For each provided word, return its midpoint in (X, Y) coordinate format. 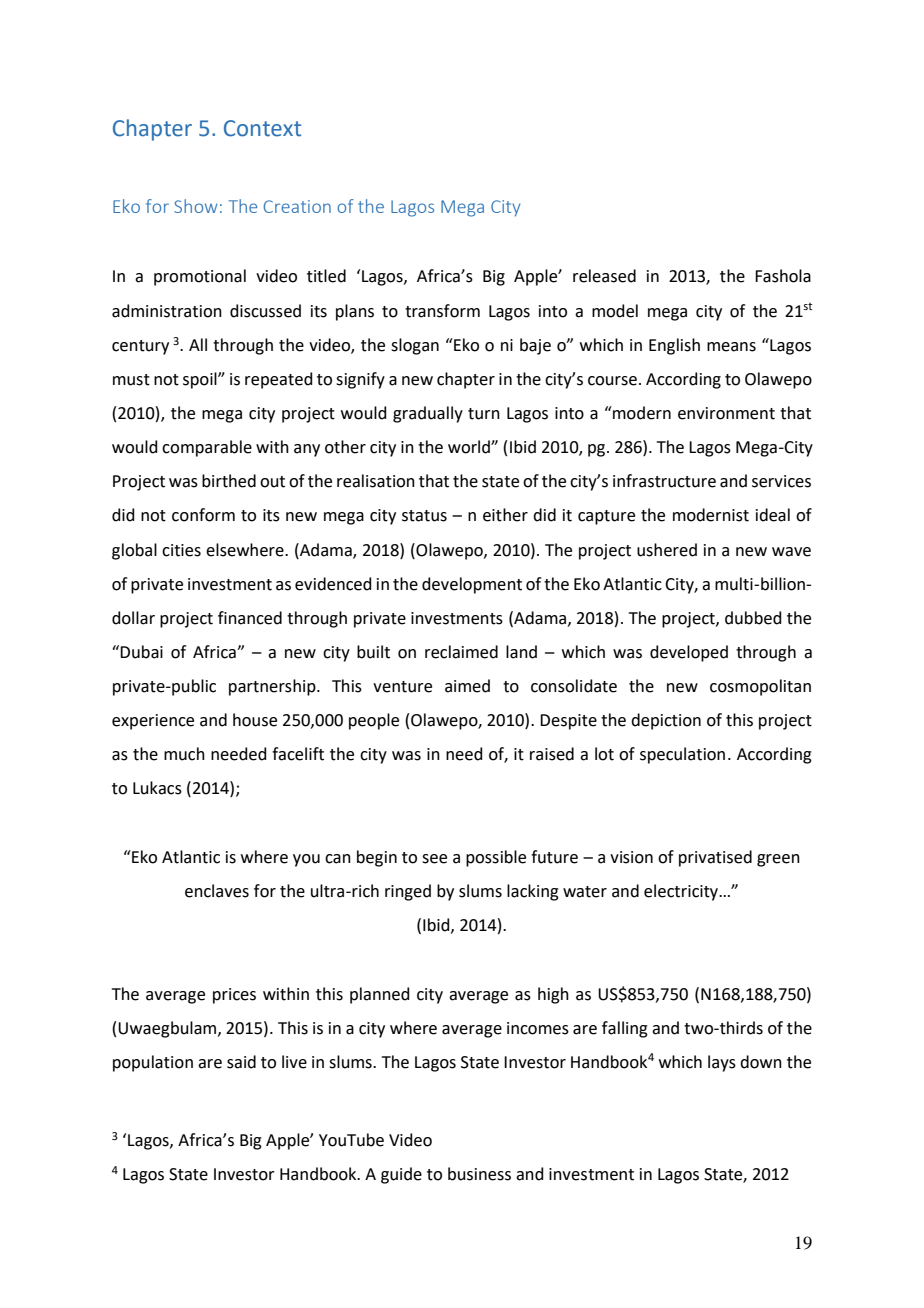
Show (196, 206)
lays (722, 1063)
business (479, 1174)
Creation (297, 206)
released (604, 276)
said (241, 1062)
